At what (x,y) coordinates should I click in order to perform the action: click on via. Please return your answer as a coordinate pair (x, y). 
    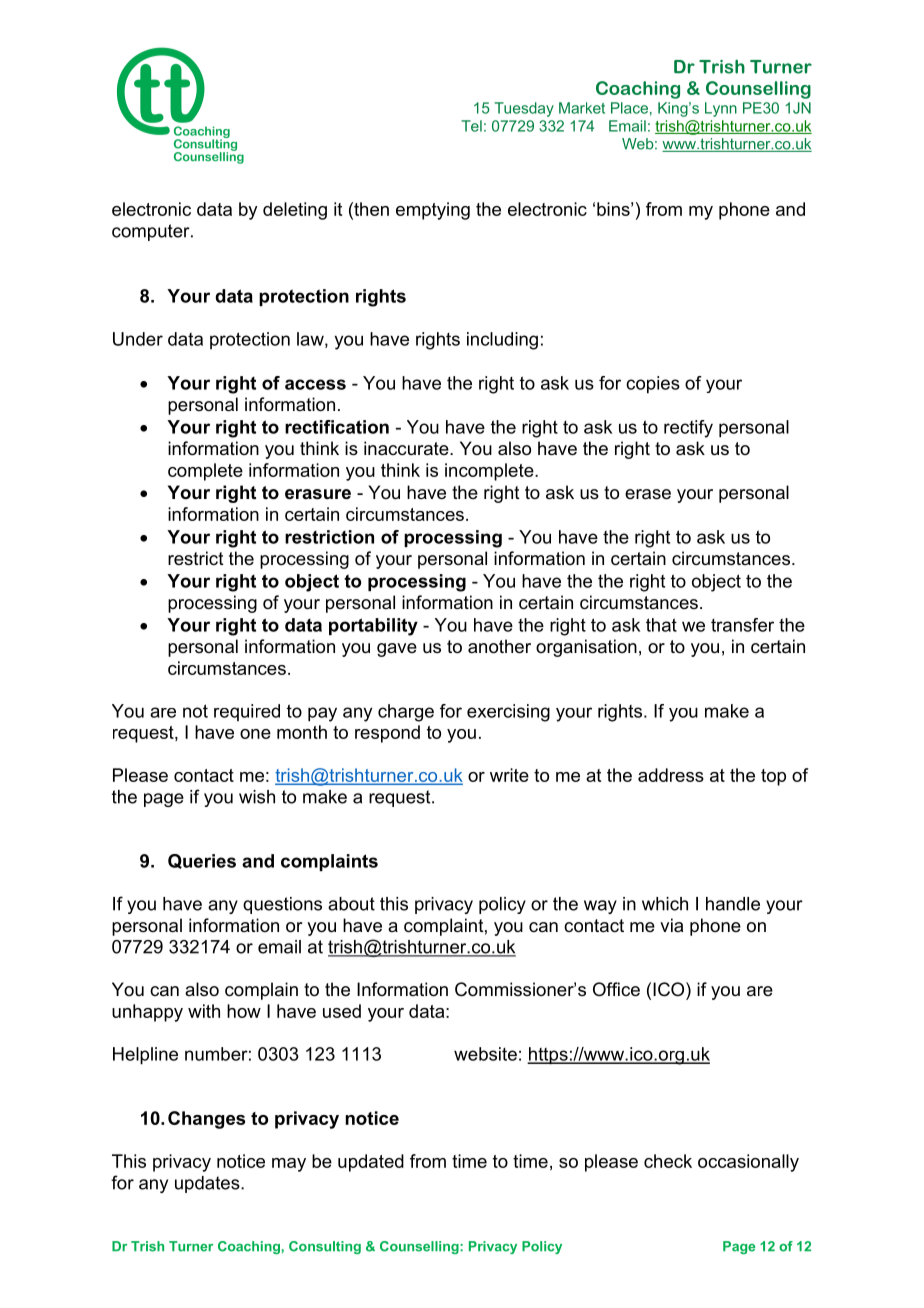
    Looking at the image, I should click on (671, 925).
